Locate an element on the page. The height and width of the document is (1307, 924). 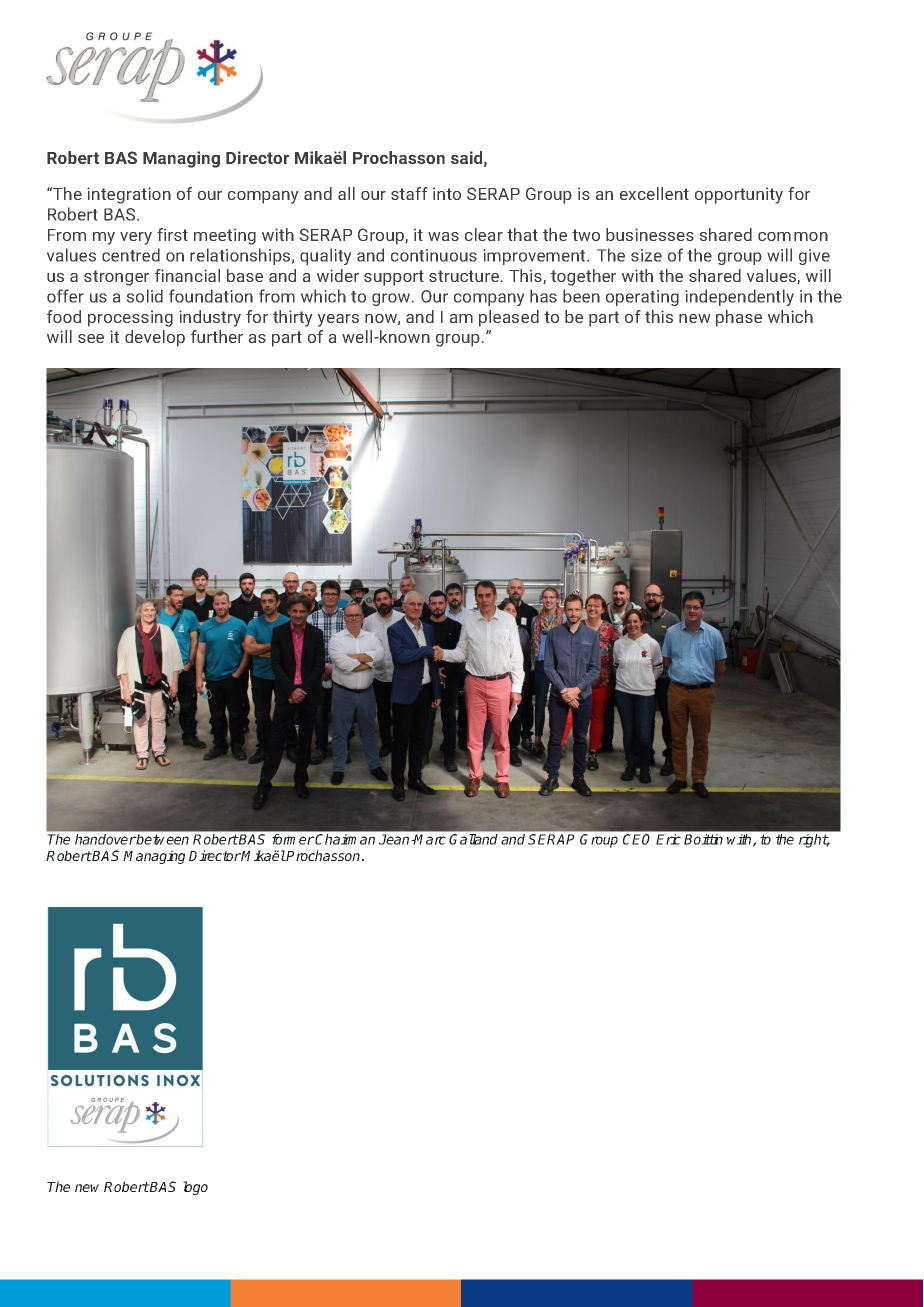
operating is located at coordinates (642, 298).
